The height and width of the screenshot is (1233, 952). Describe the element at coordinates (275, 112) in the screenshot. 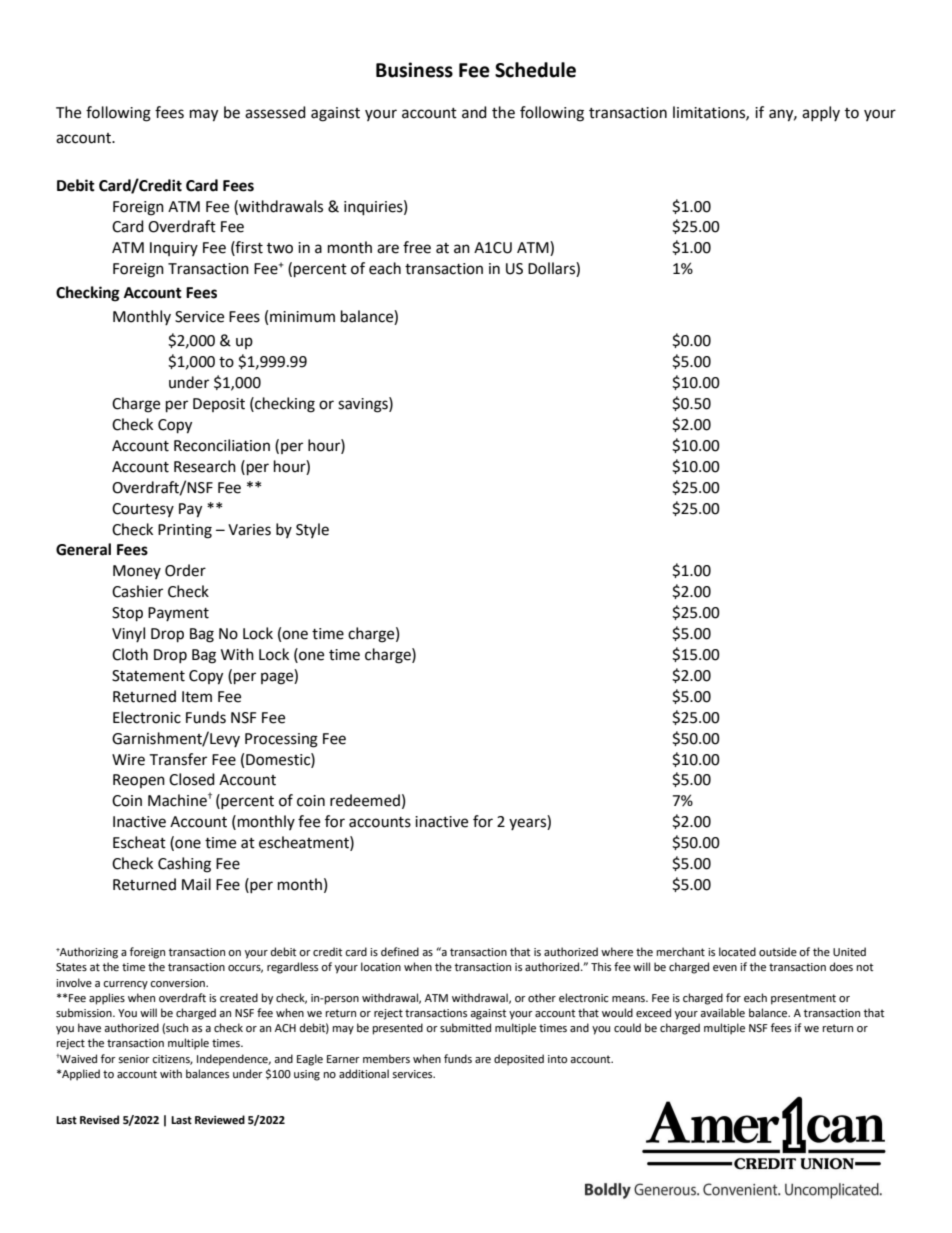

I see `assessed` at that location.
